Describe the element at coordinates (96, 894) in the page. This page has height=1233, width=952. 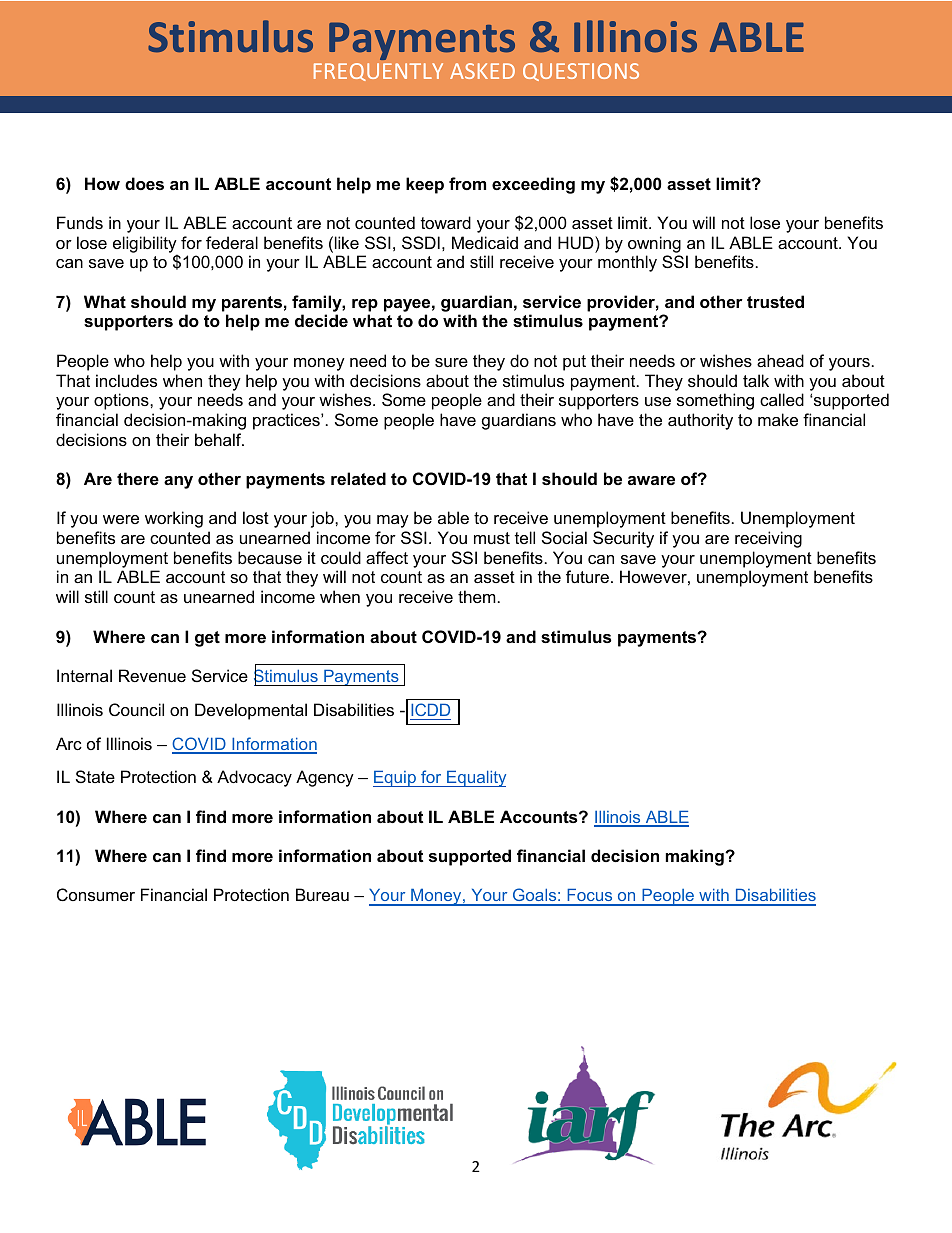
I see `Consumer` at that location.
